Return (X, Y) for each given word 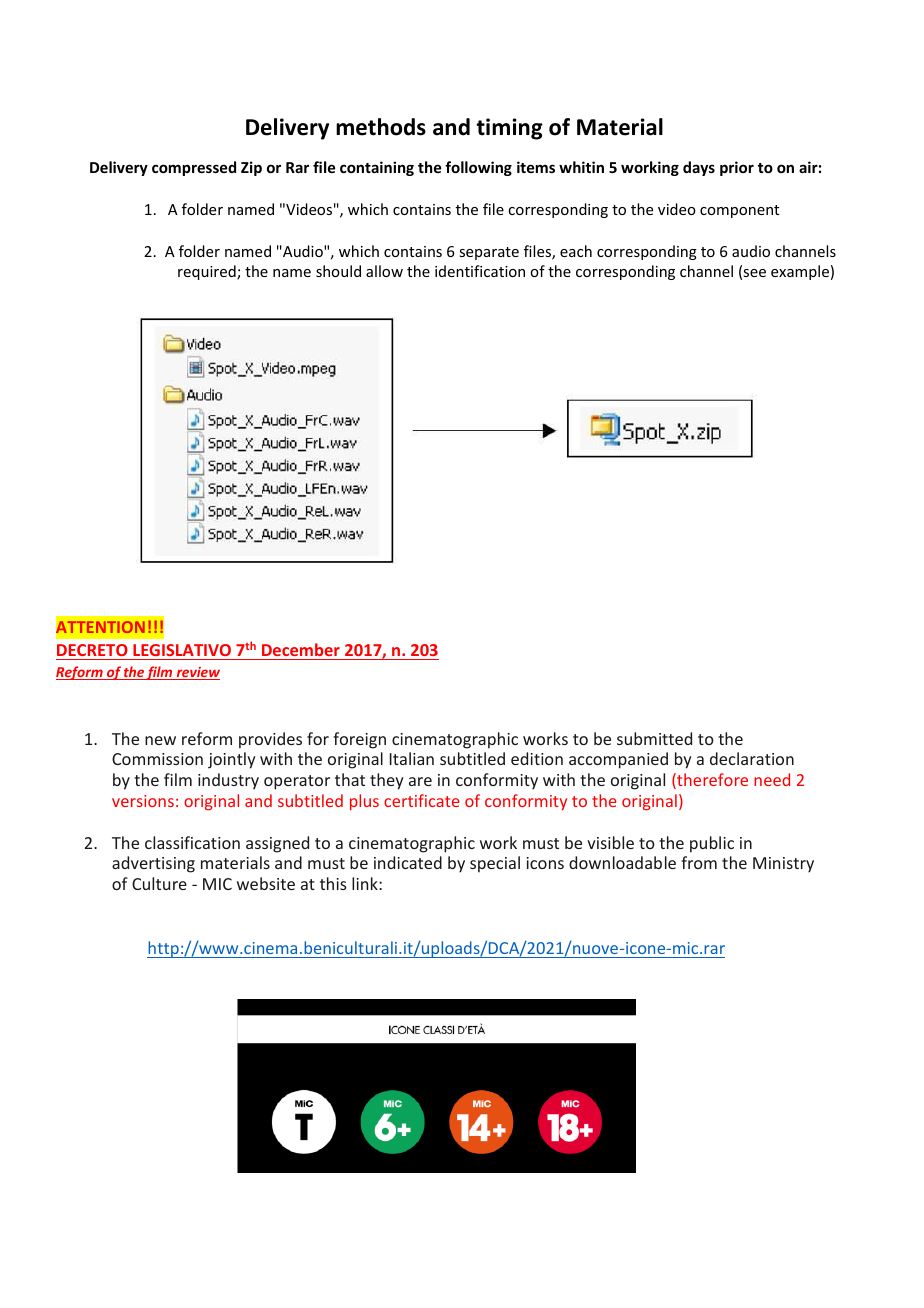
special (495, 864)
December (301, 649)
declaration (752, 758)
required (208, 272)
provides (270, 740)
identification (480, 271)
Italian (412, 758)
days (699, 168)
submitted (654, 738)
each (576, 251)
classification (192, 842)
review (197, 673)
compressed (194, 168)
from (699, 862)
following (478, 168)
